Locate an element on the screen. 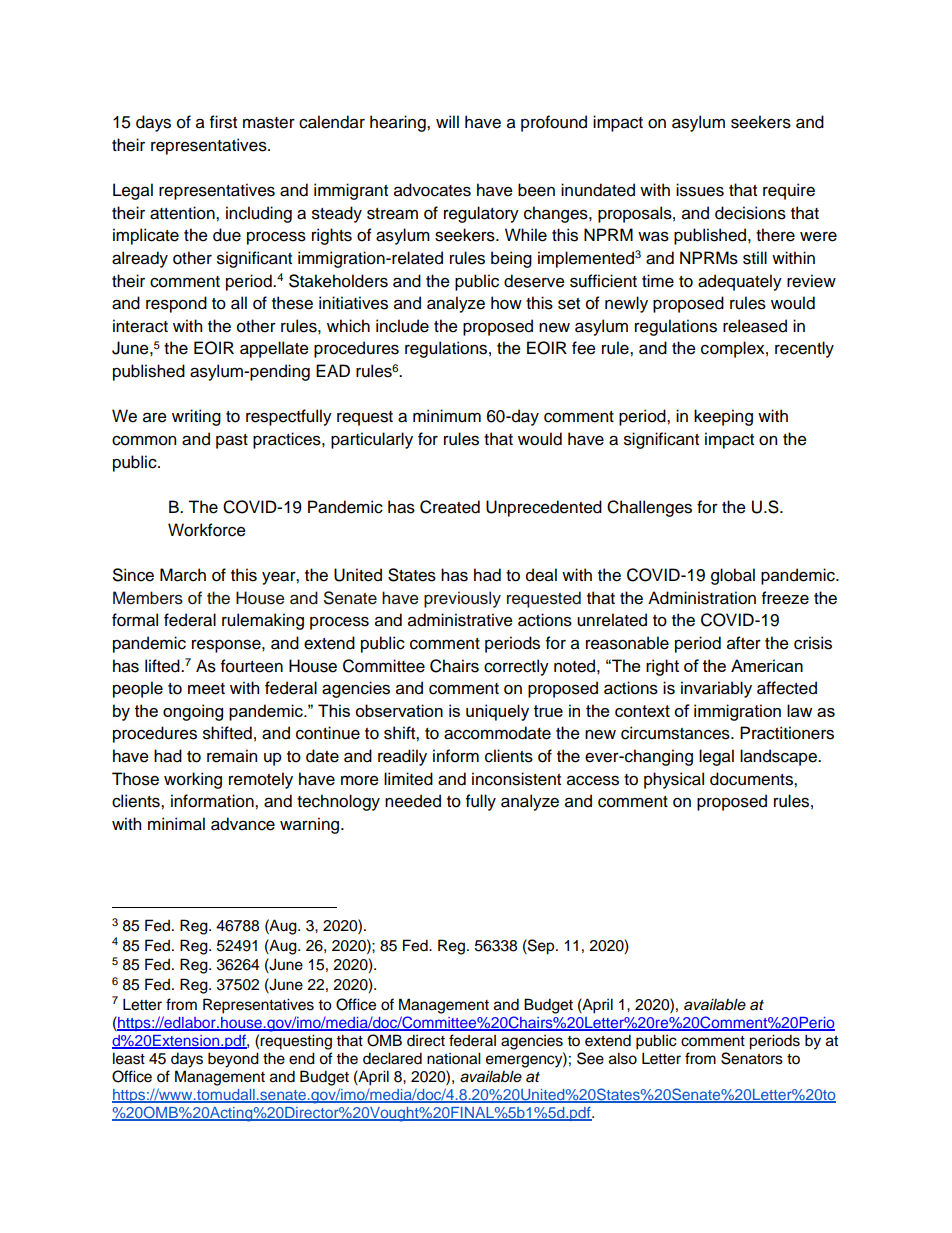 The height and width of the screenshot is (1233, 952). issues is located at coordinates (700, 190).
